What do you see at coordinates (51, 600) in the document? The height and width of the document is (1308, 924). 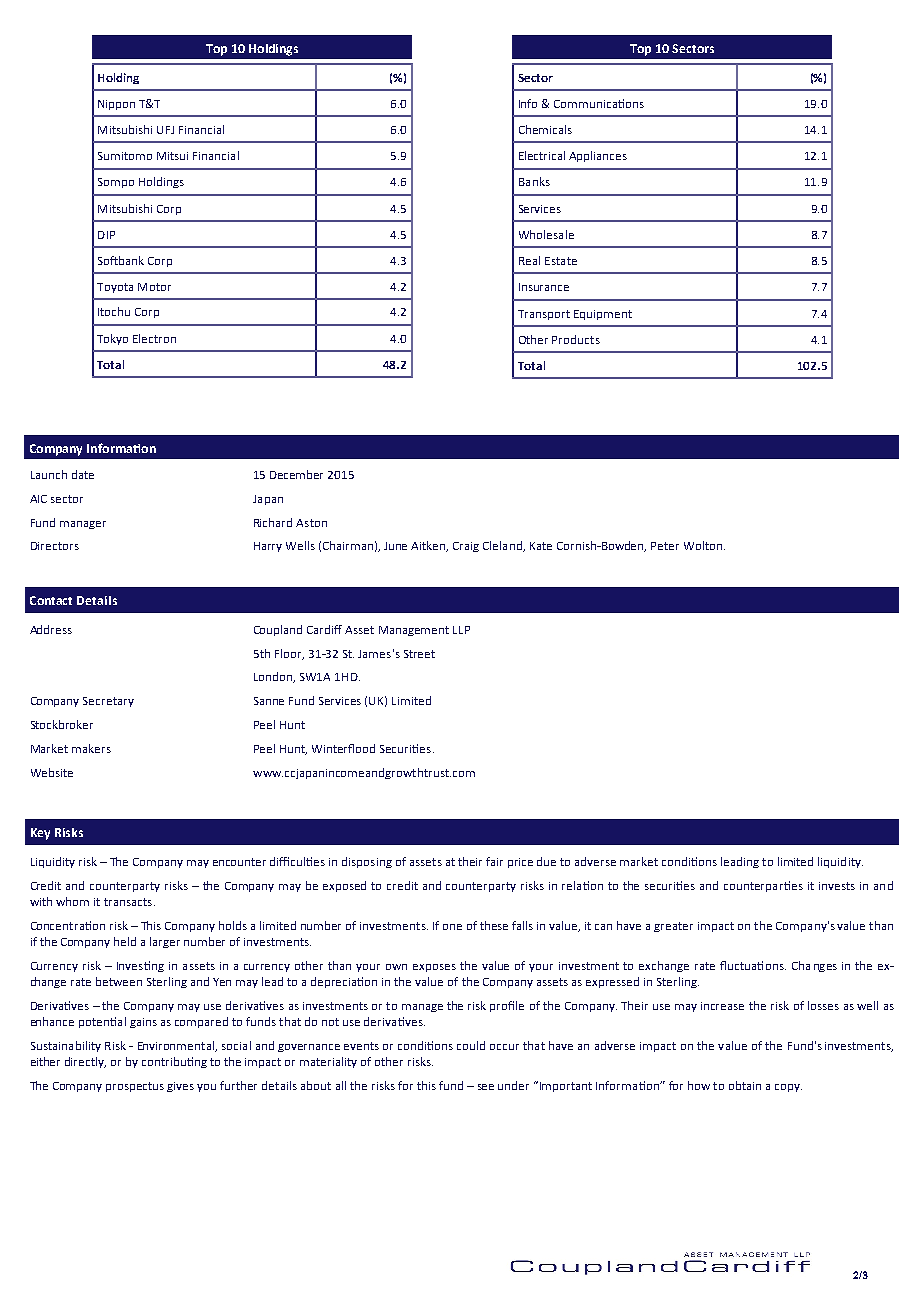 I see `Contact` at bounding box center [51, 600].
